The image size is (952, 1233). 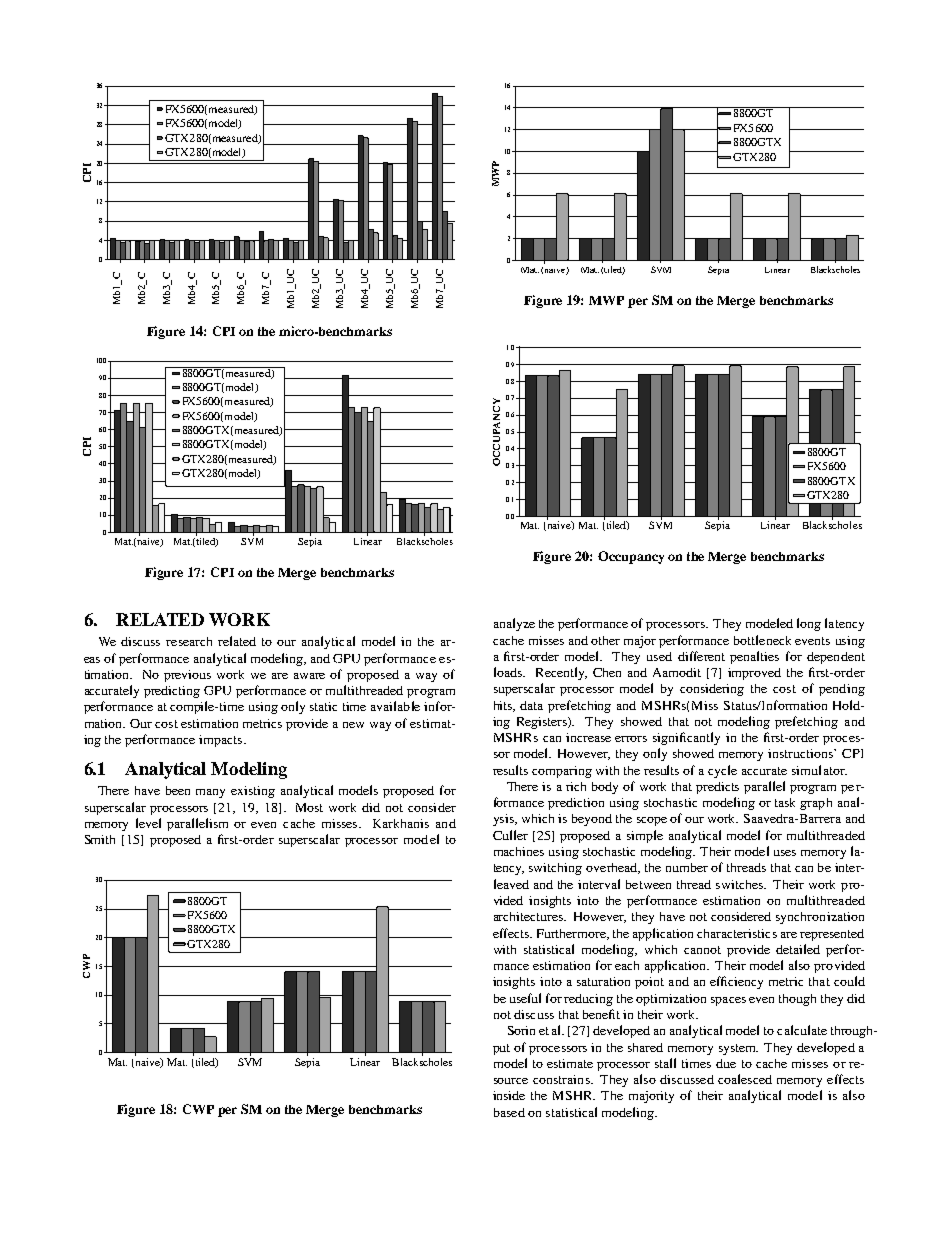 I want to click on been, so click(x=178, y=790).
